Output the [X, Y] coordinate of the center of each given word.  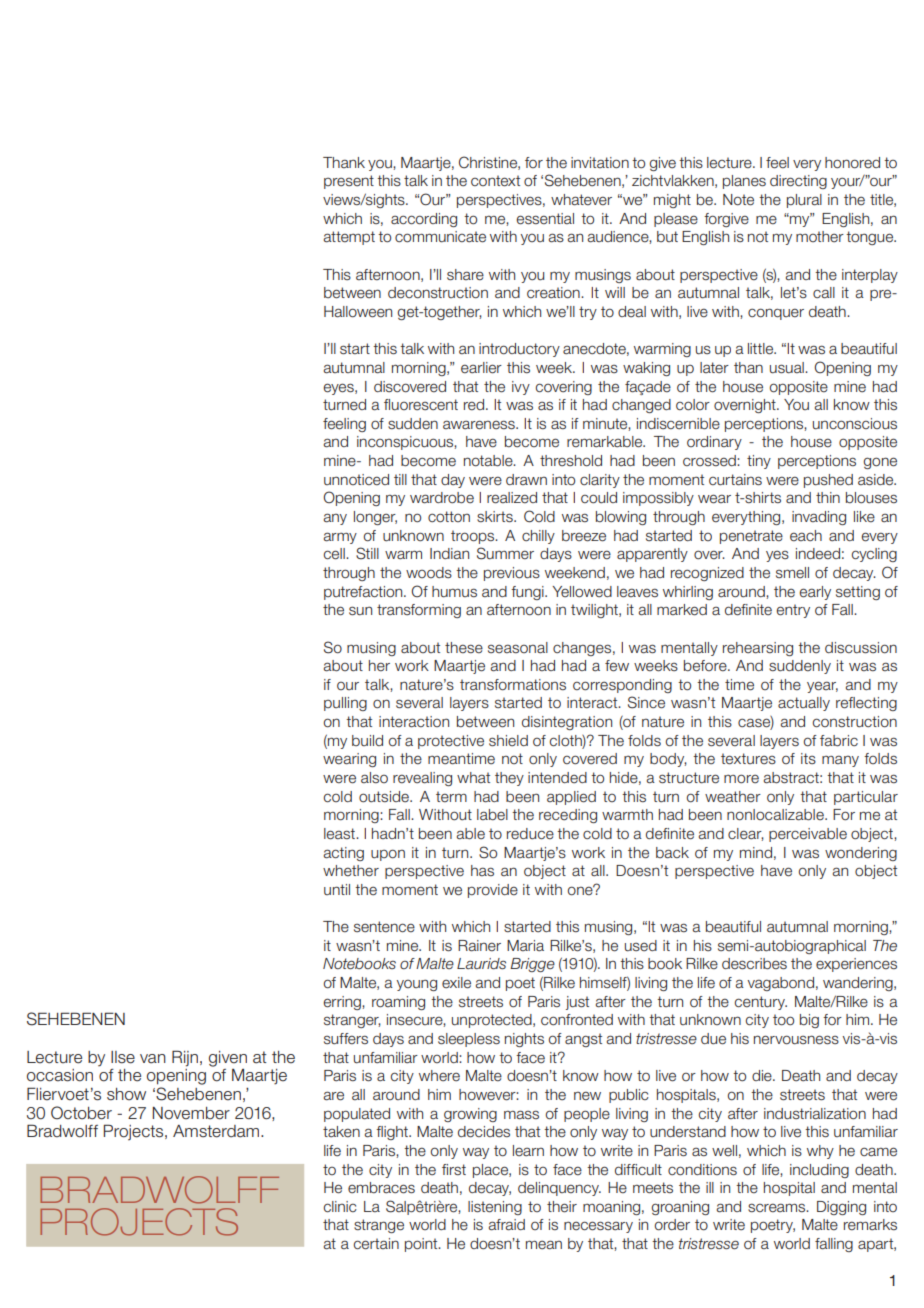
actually [804, 704]
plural [804, 201]
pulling [345, 704]
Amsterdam [217, 1131]
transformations [513, 685]
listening [495, 1208]
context [495, 181]
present [349, 182]
